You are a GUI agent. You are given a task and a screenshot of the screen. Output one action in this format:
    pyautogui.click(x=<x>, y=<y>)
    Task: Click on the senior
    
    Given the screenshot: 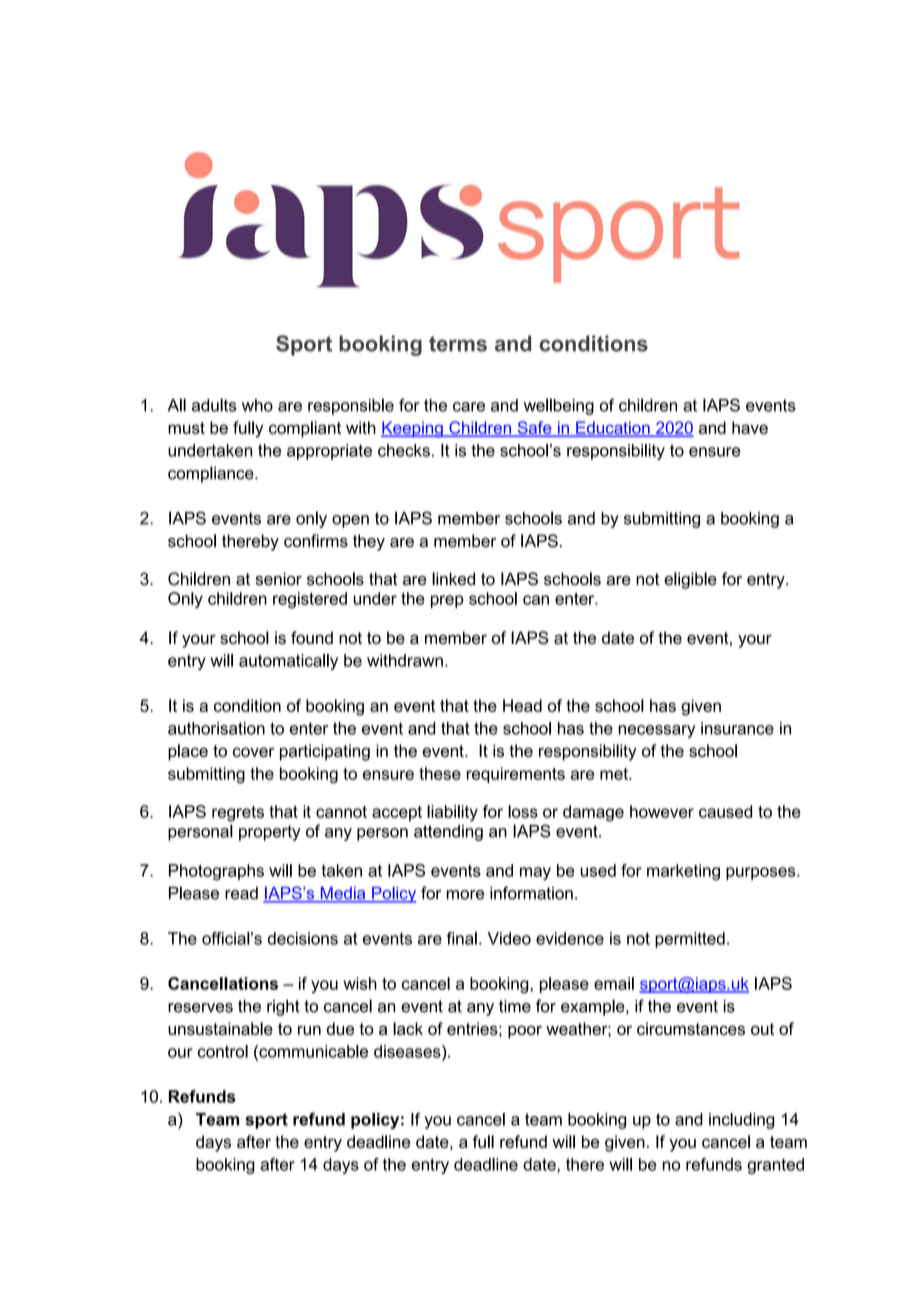 What is the action you would take?
    pyautogui.click(x=279, y=579)
